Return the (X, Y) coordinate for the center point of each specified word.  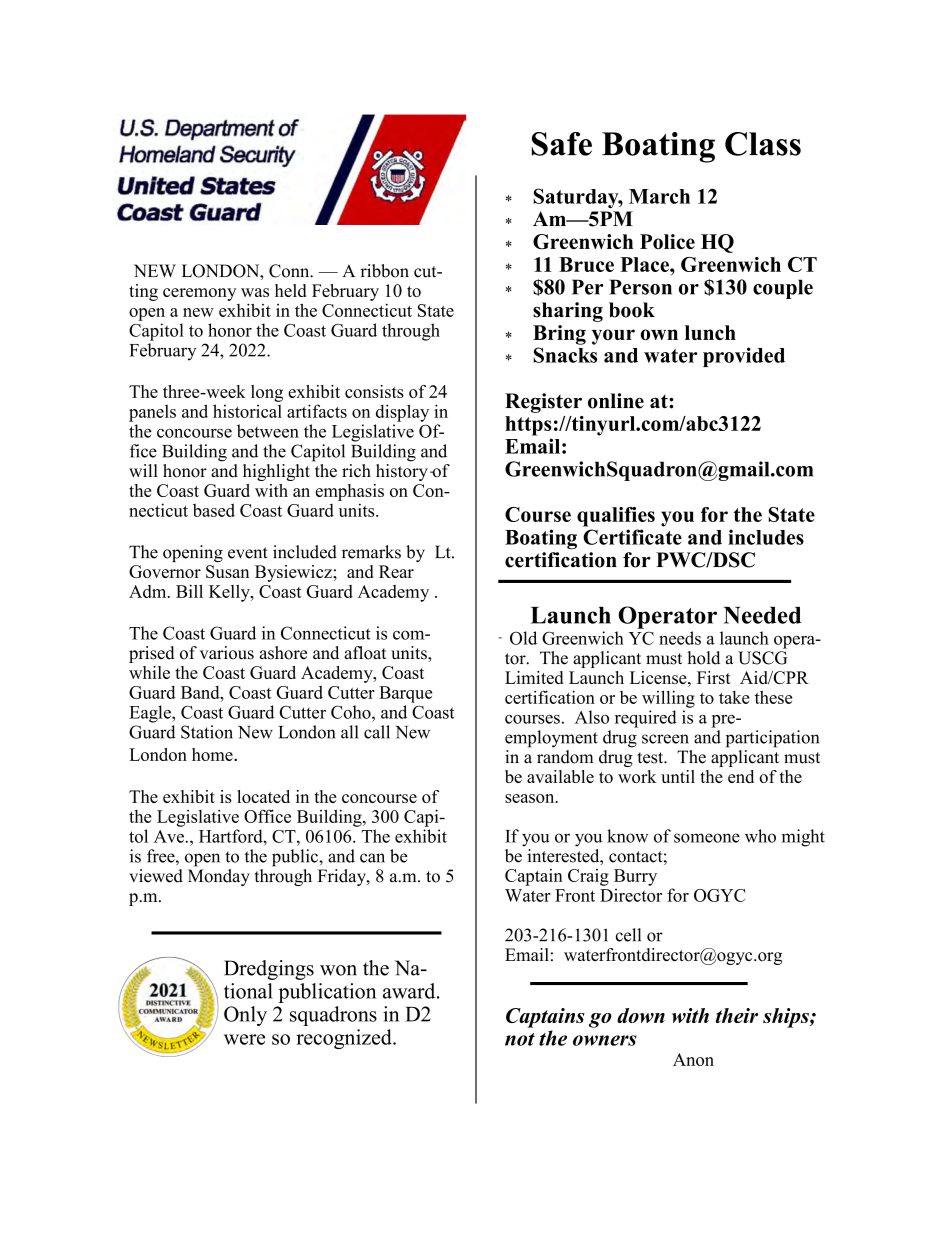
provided (744, 357)
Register (543, 403)
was (255, 292)
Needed (762, 615)
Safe (562, 144)
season (531, 798)
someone (707, 838)
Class (763, 144)
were (244, 1039)
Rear (396, 571)
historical (247, 411)
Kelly (230, 593)
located (263, 796)
